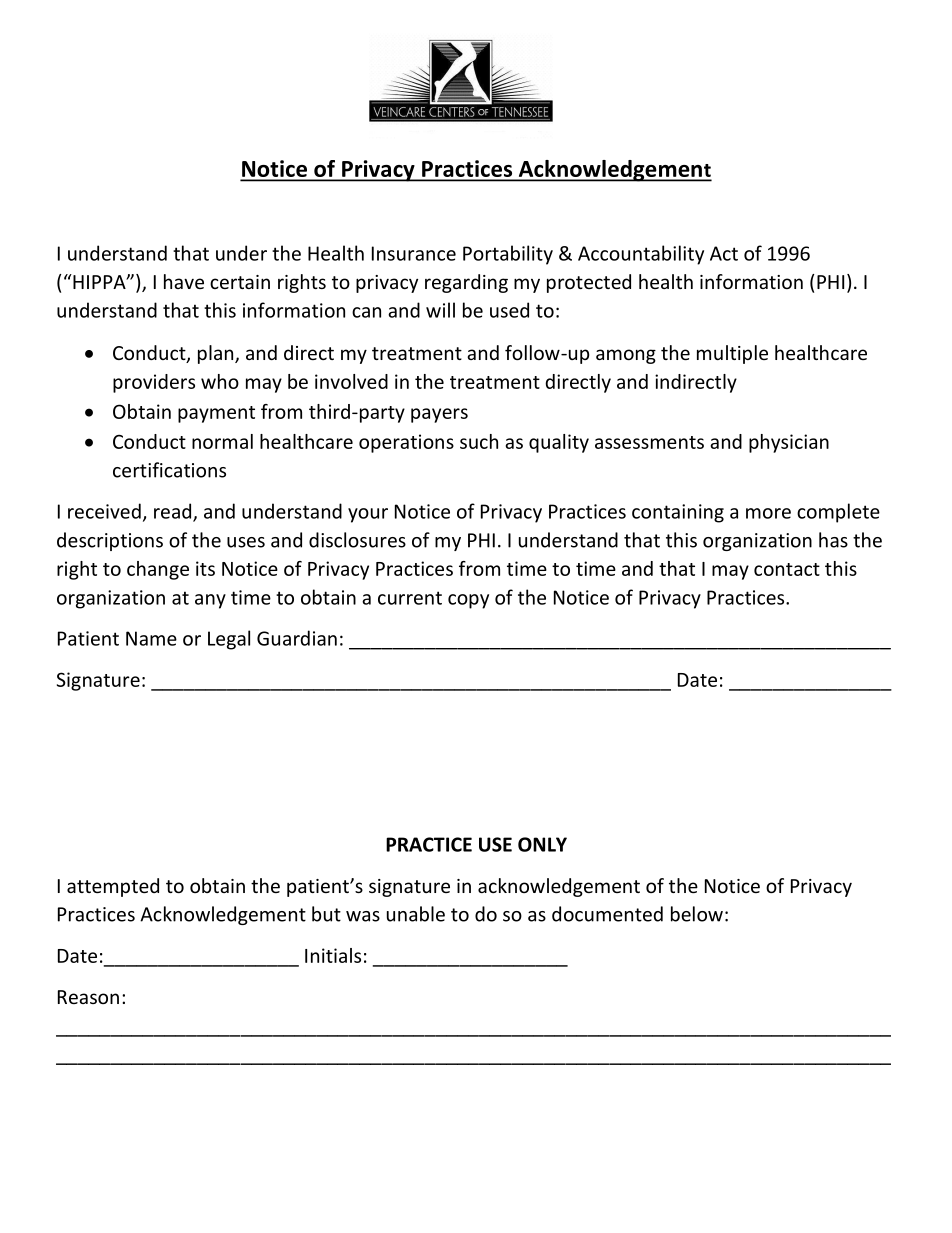  I want to click on ONLY, so click(542, 844).
